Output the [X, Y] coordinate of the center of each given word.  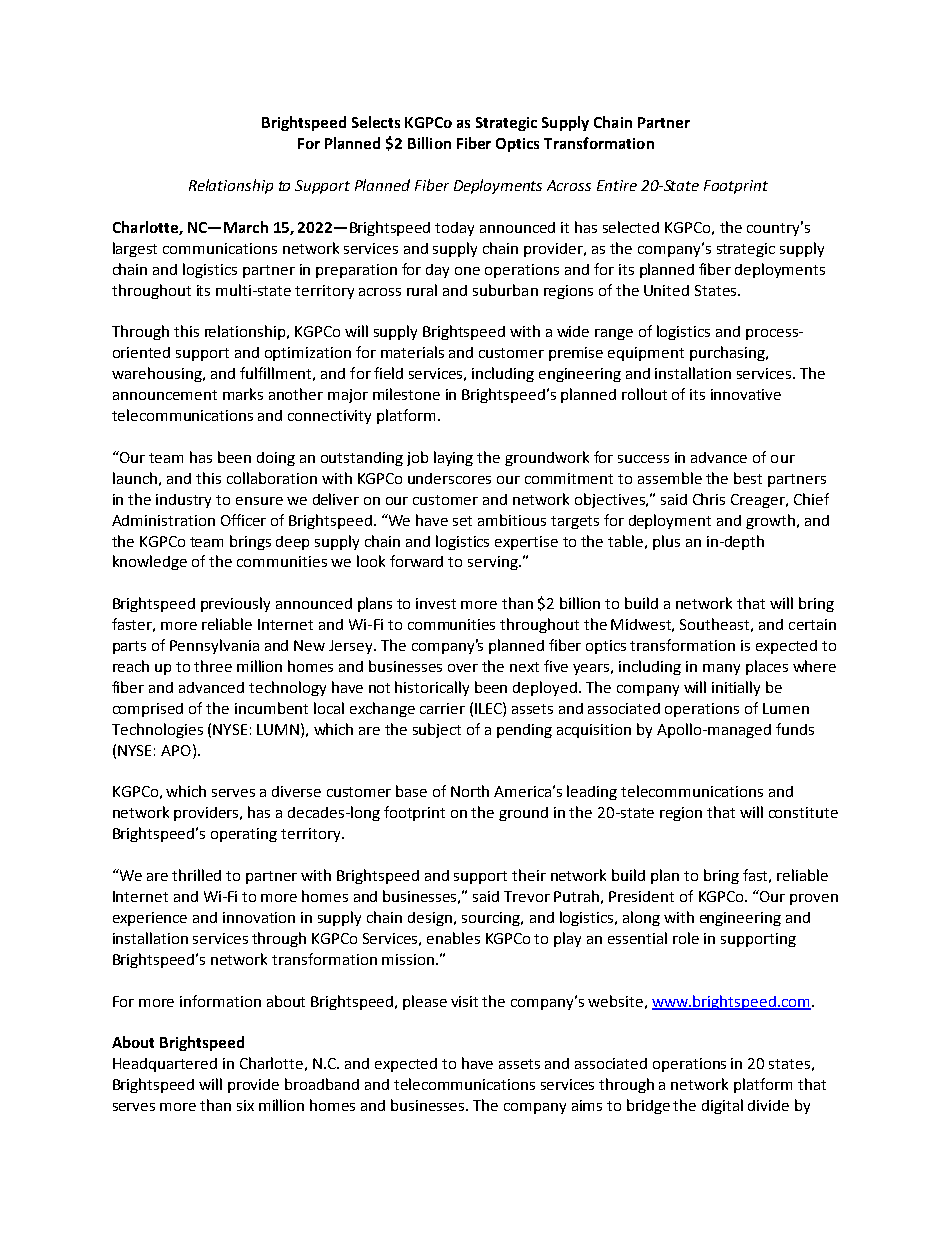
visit [464, 1001]
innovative [746, 394]
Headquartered [165, 1065]
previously [235, 604]
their [529, 875]
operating [244, 835]
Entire [617, 185]
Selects [376, 122]
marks [243, 394]
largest [135, 249]
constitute [803, 812]
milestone [406, 394]
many [721, 669]
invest [436, 603]
